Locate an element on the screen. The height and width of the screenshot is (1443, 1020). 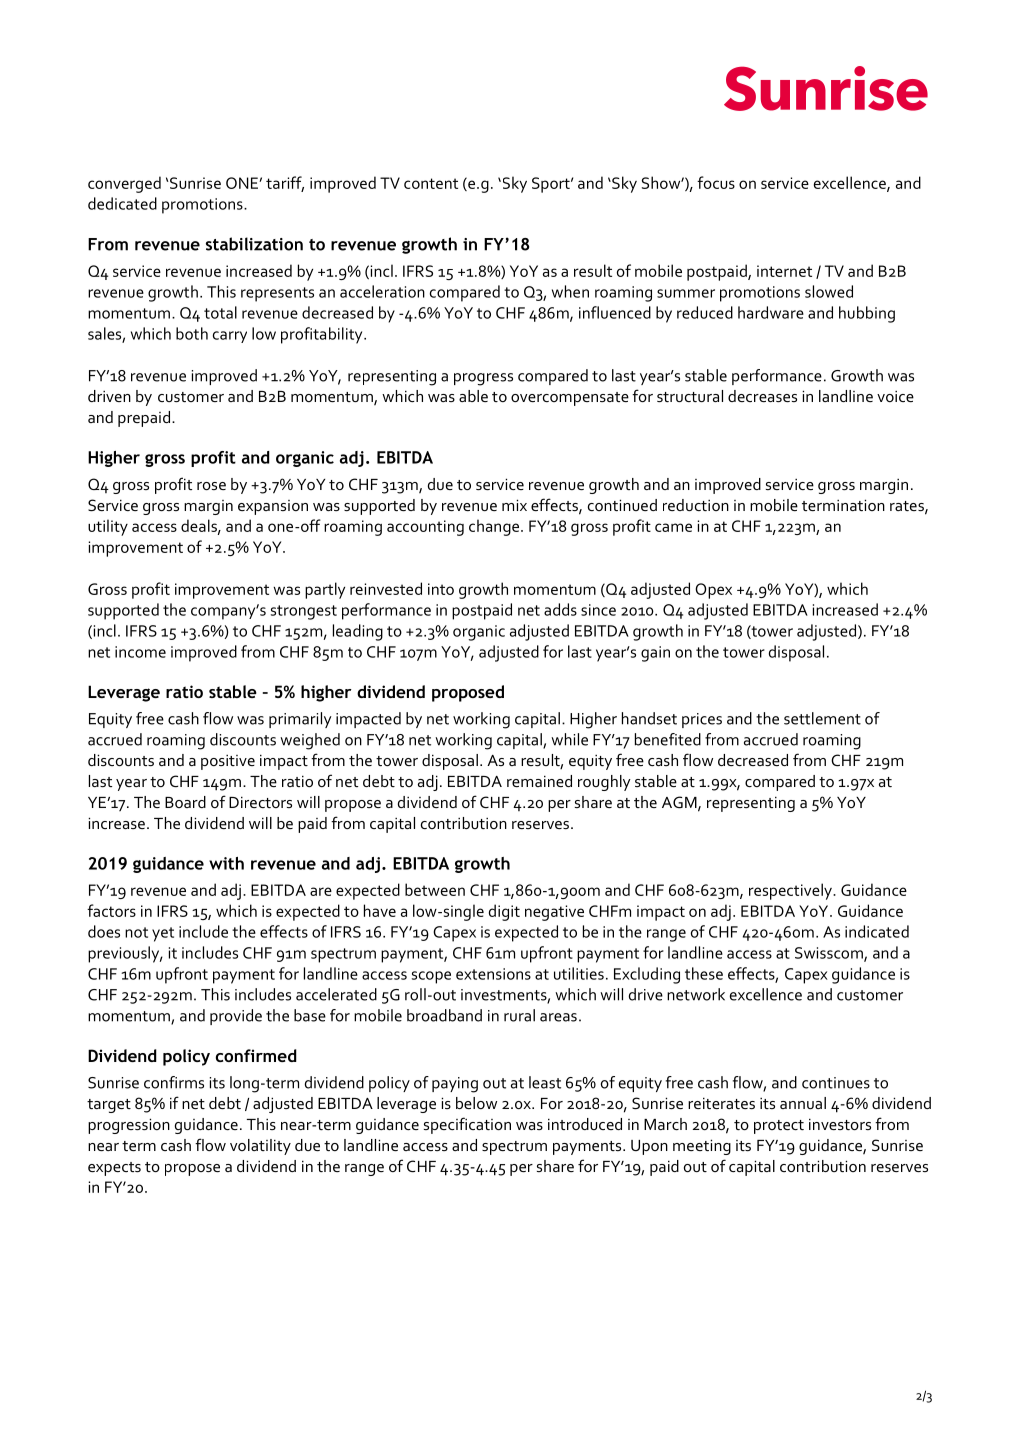
content is located at coordinates (431, 183).
